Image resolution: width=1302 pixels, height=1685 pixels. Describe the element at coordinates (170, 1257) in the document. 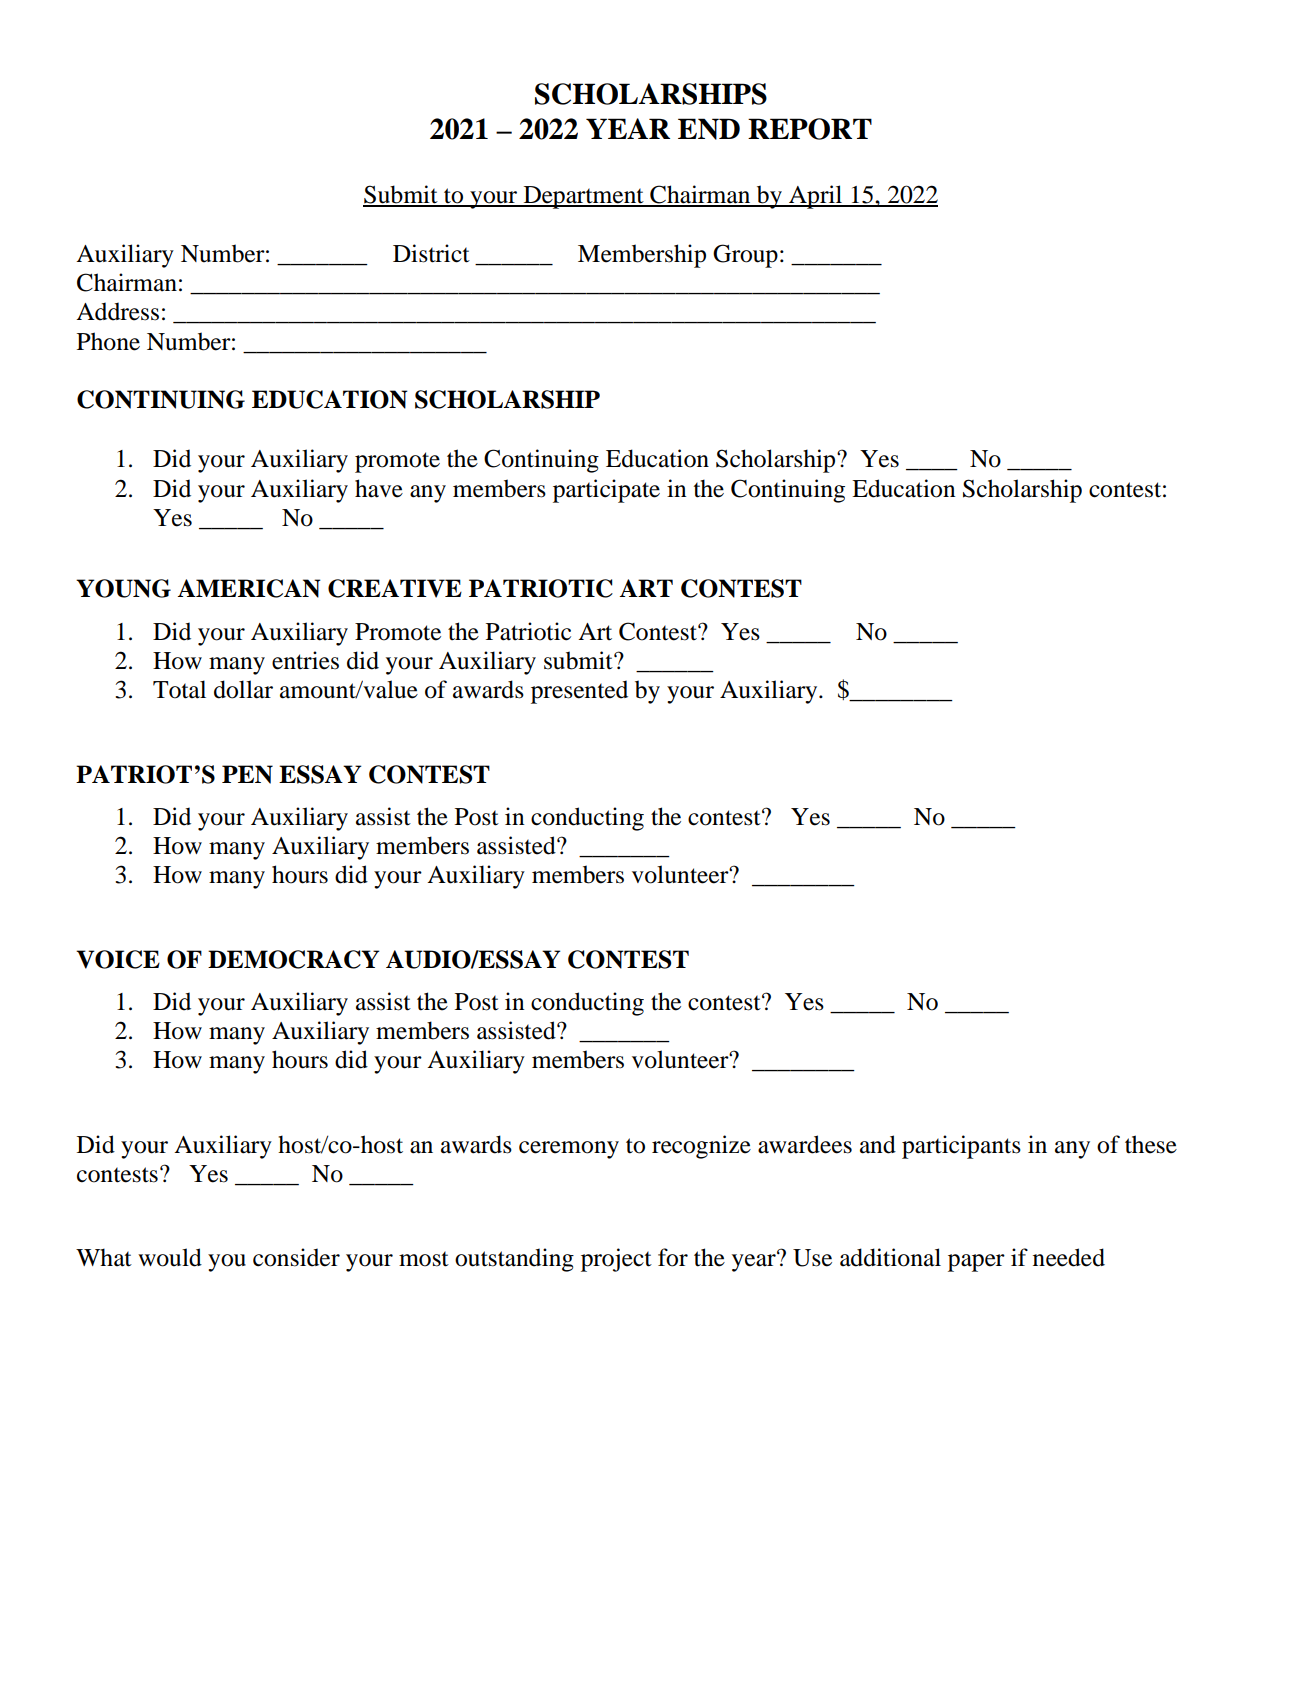

I see `would` at that location.
